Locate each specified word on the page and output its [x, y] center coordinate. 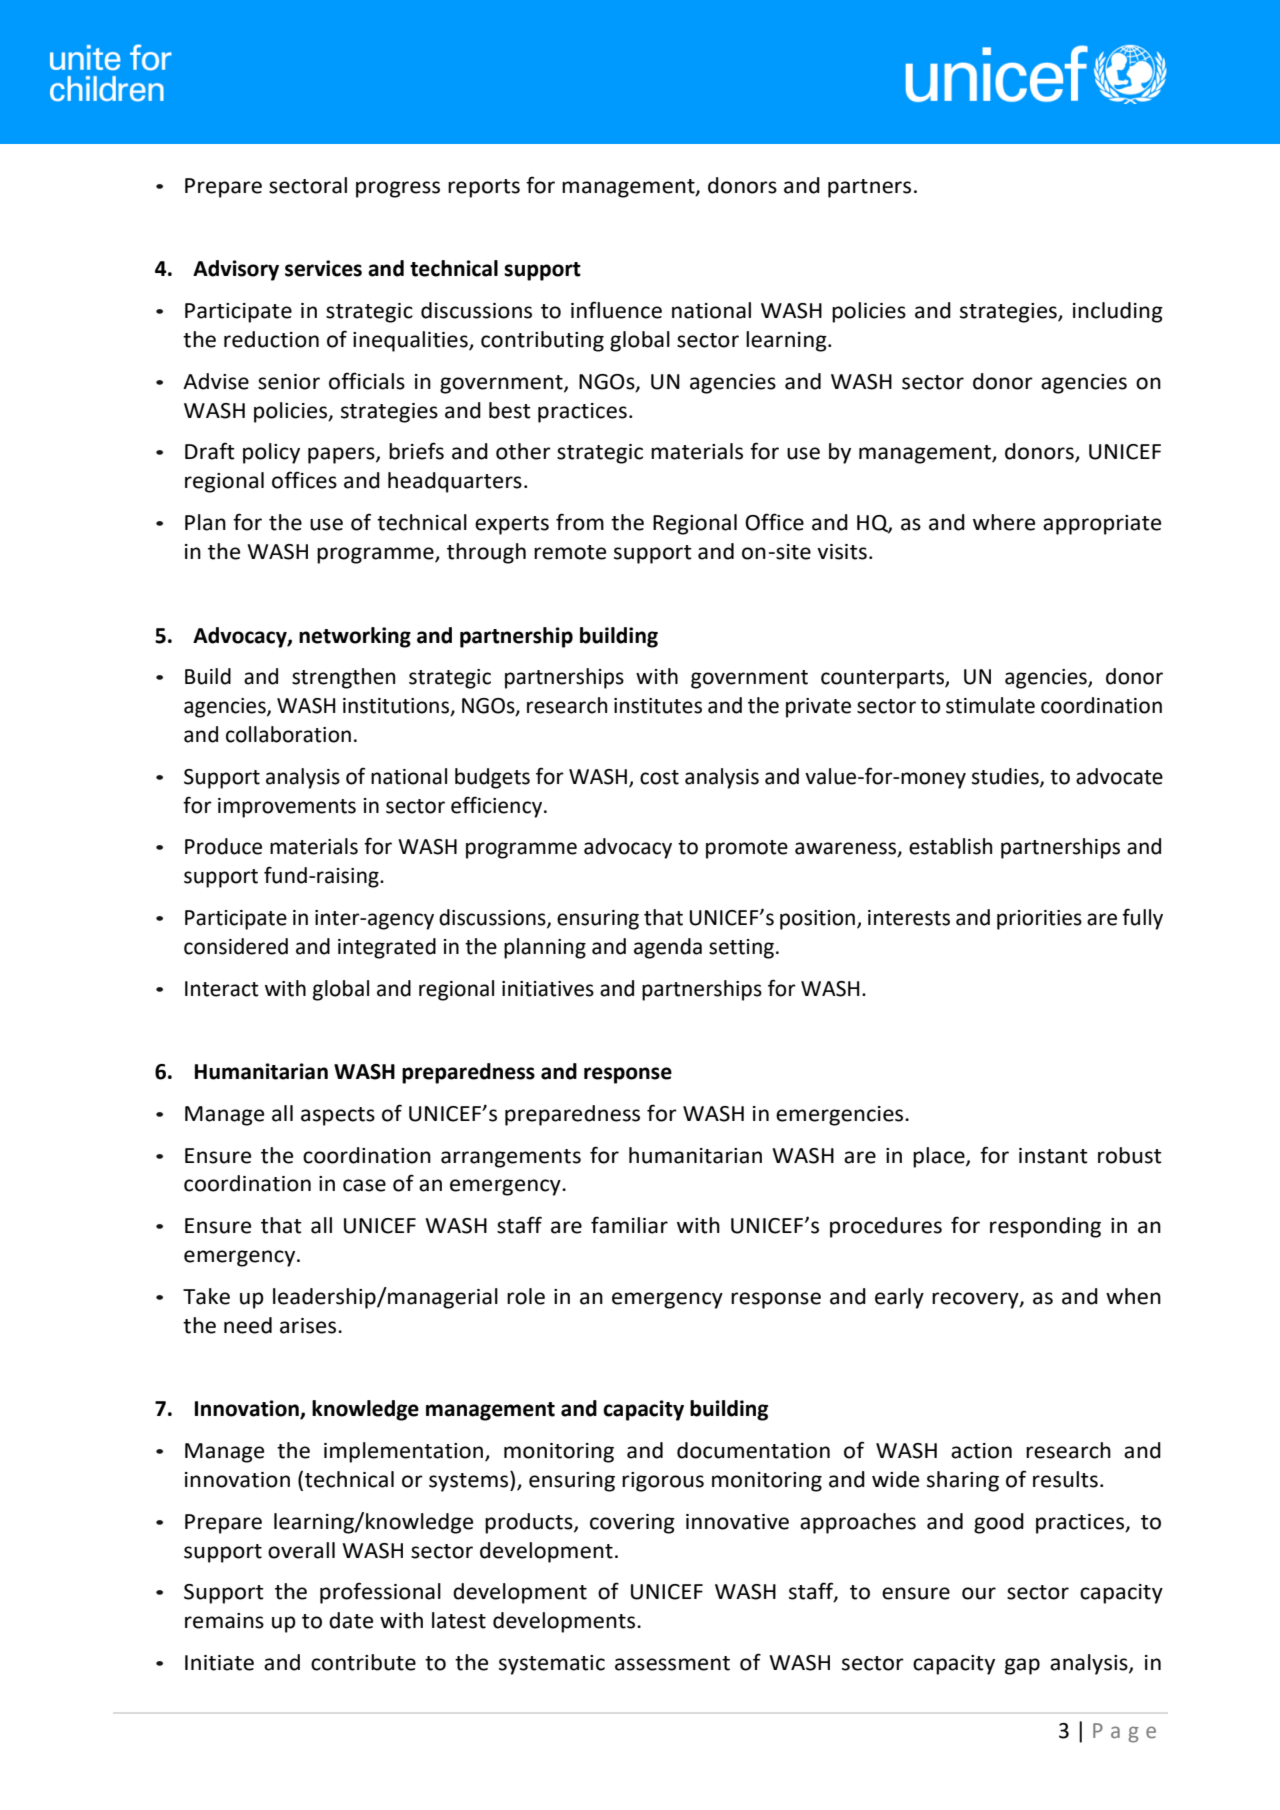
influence [616, 310]
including [1118, 312]
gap [1022, 1666]
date [351, 1620]
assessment [672, 1663]
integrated [387, 948]
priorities [1039, 920]
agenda [668, 948]
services [323, 268]
